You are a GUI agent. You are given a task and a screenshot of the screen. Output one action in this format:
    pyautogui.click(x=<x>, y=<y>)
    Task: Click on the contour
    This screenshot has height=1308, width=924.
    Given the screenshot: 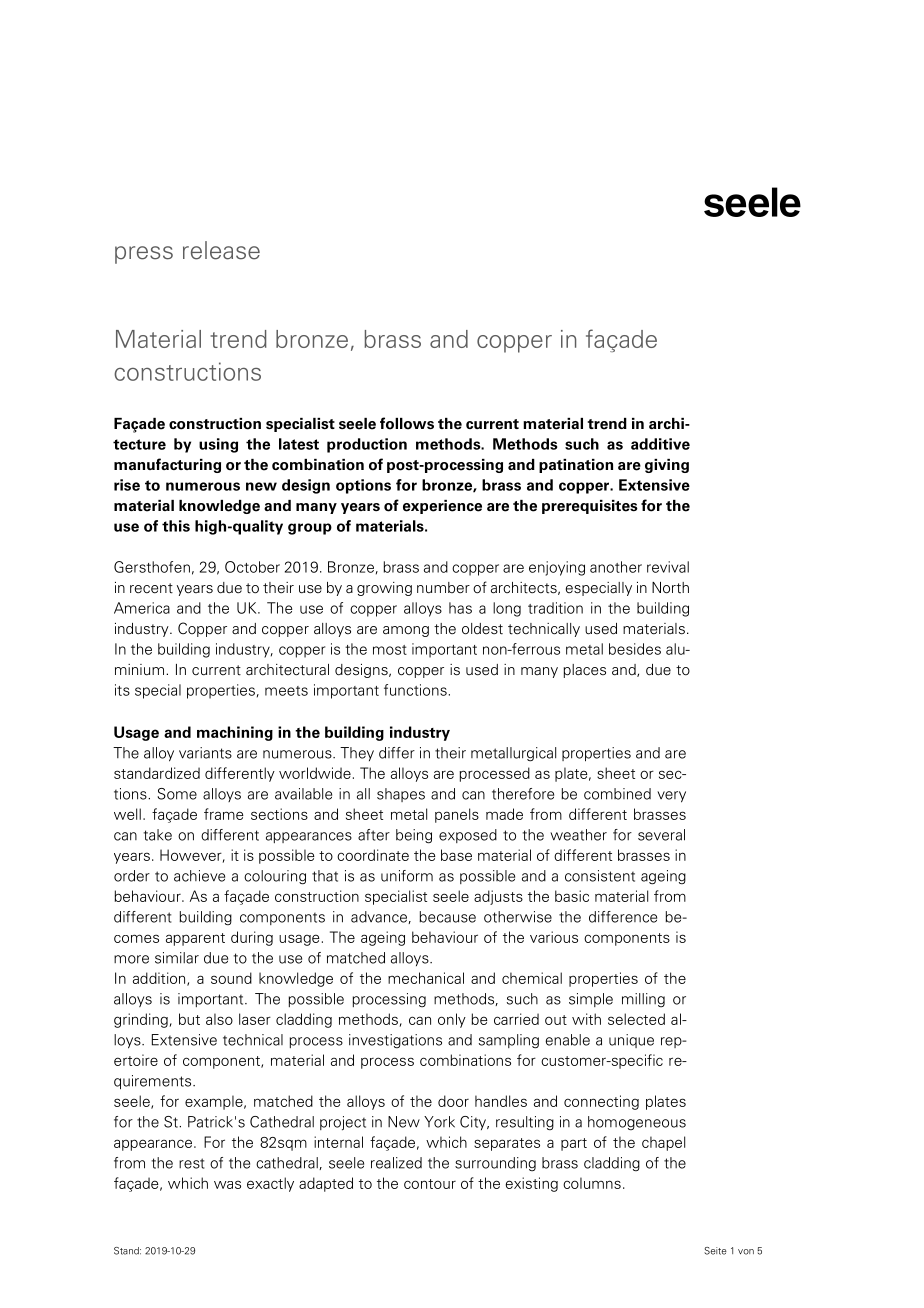 What is the action you would take?
    pyautogui.click(x=430, y=1184)
